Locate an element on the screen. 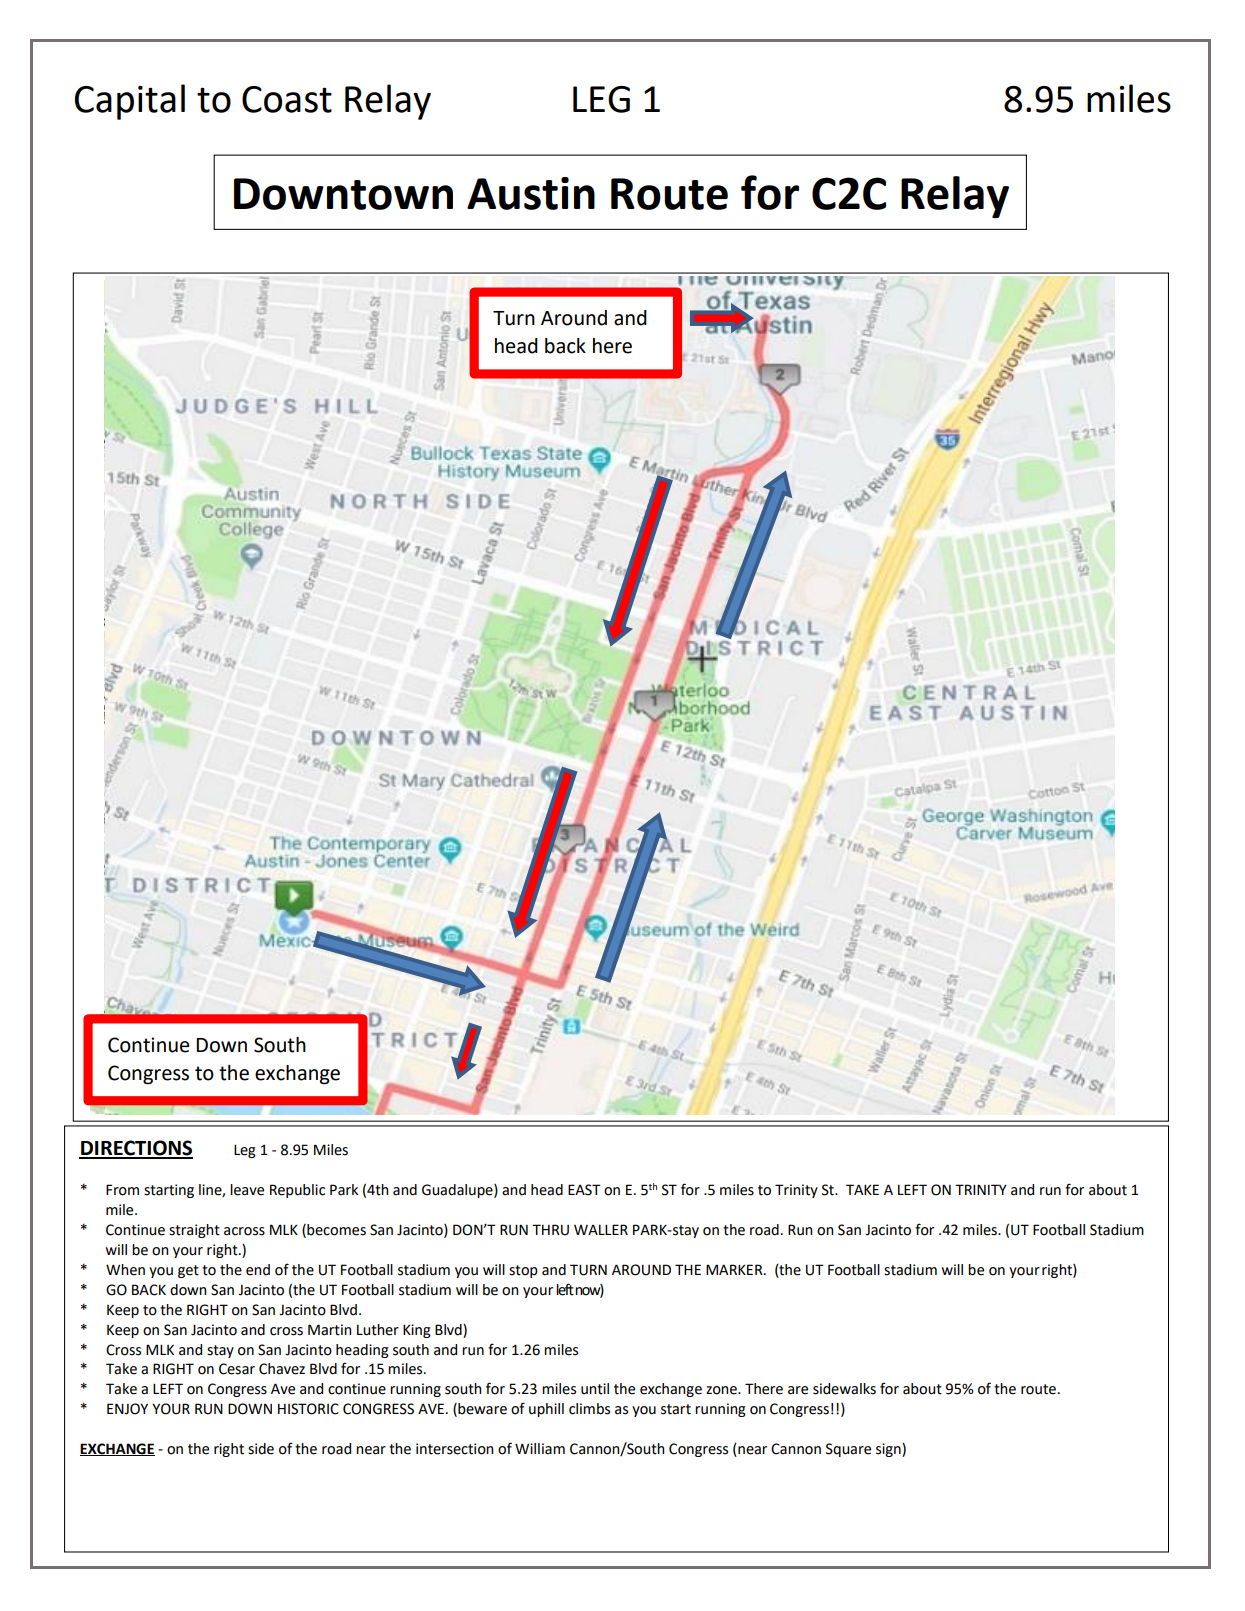 The width and height of the screenshot is (1245, 1611). EAST is located at coordinates (584, 1190).
